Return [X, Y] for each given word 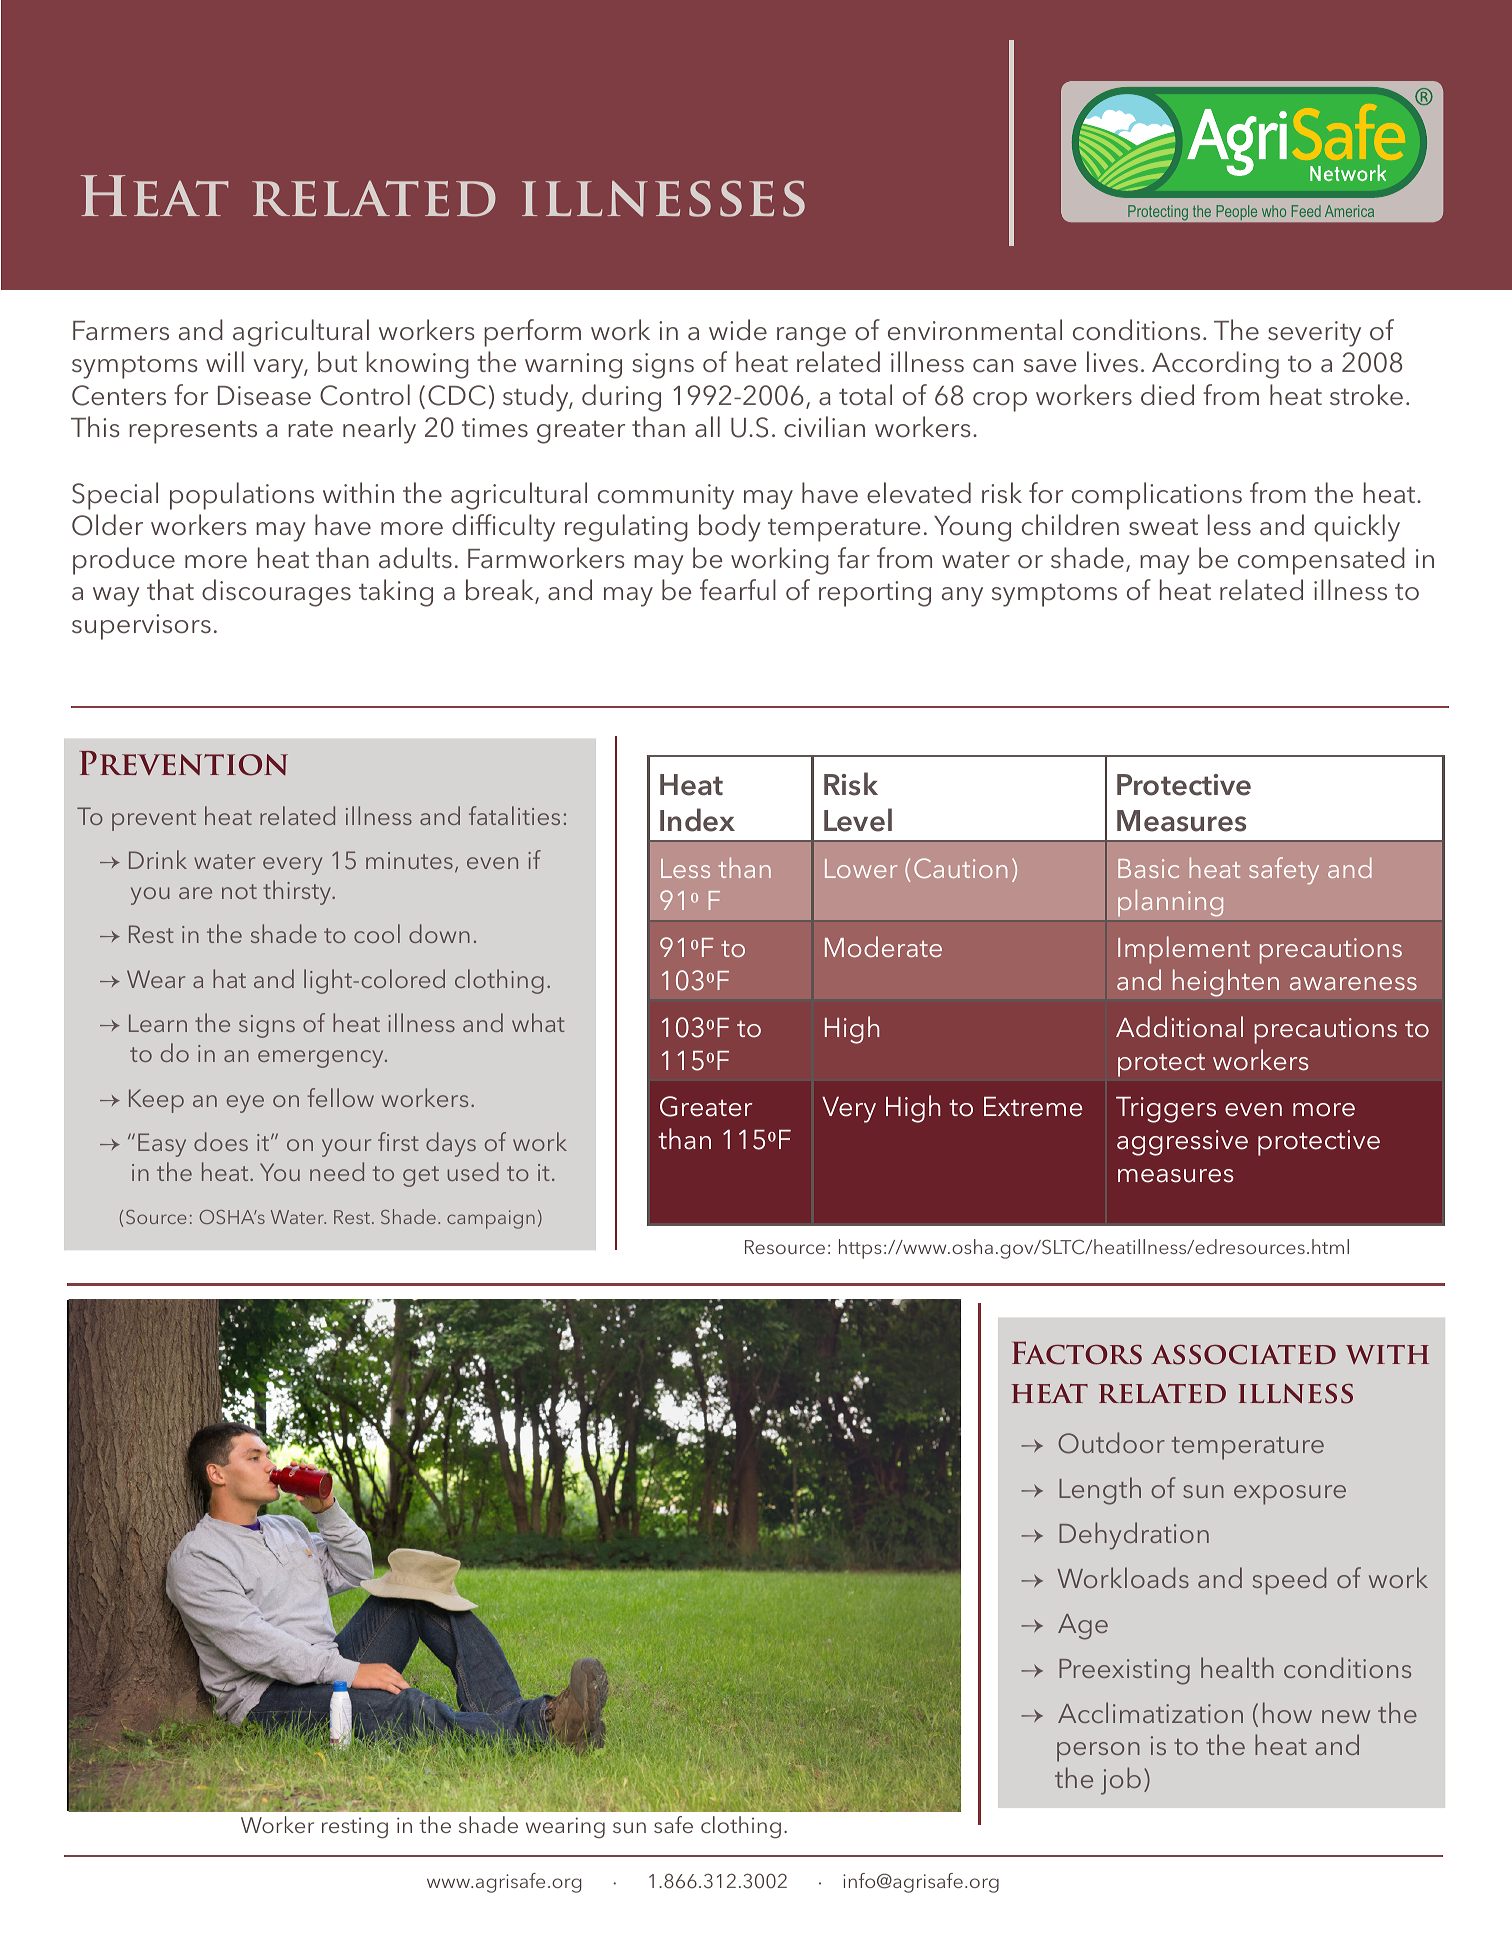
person [1098, 1752]
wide [738, 330]
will [225, 361]
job [1121, 1781]
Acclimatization [1150, 1712]
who [1274, 211]
